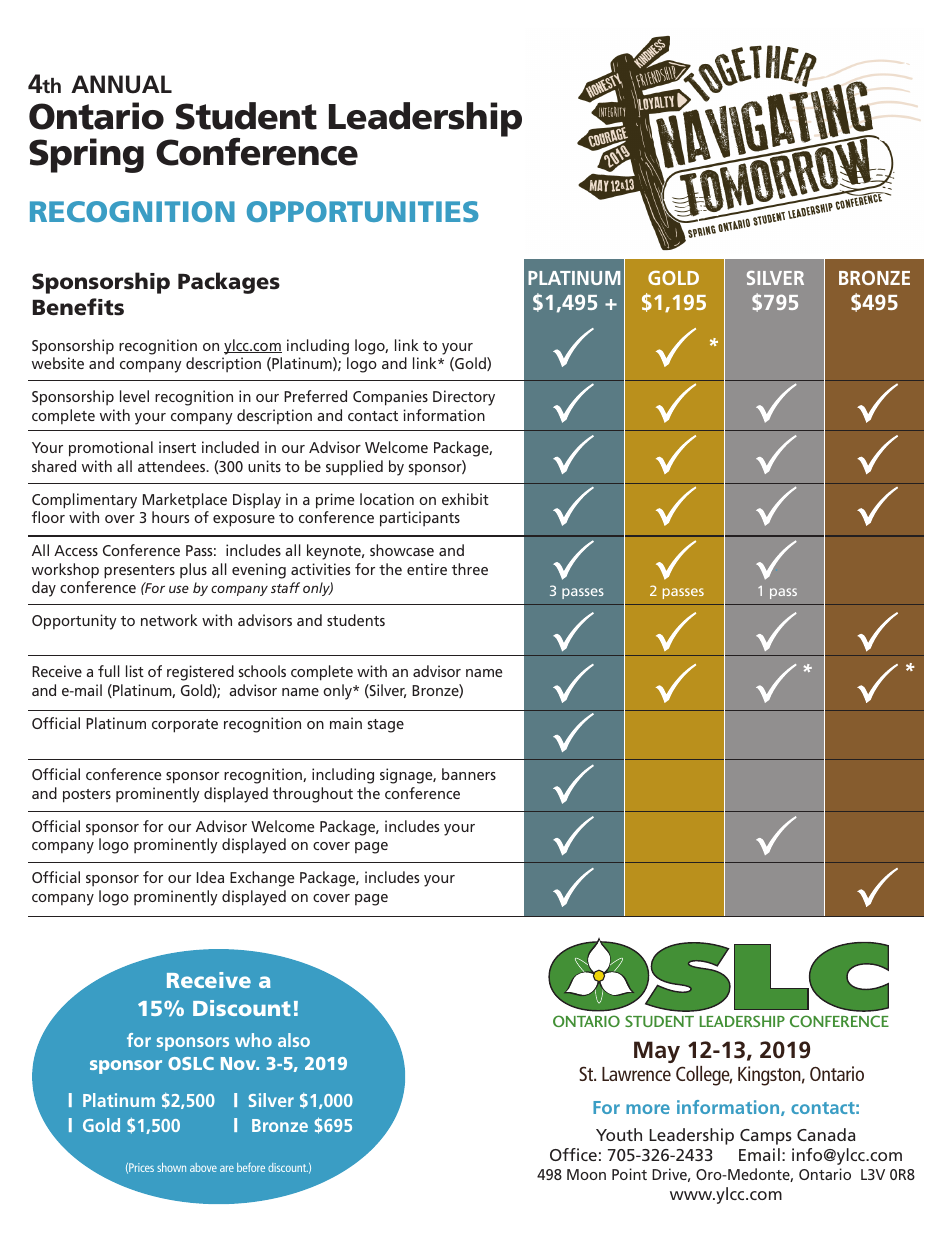 The image size is (952, 1233). I want to click on shown, so click(171, 1167).
